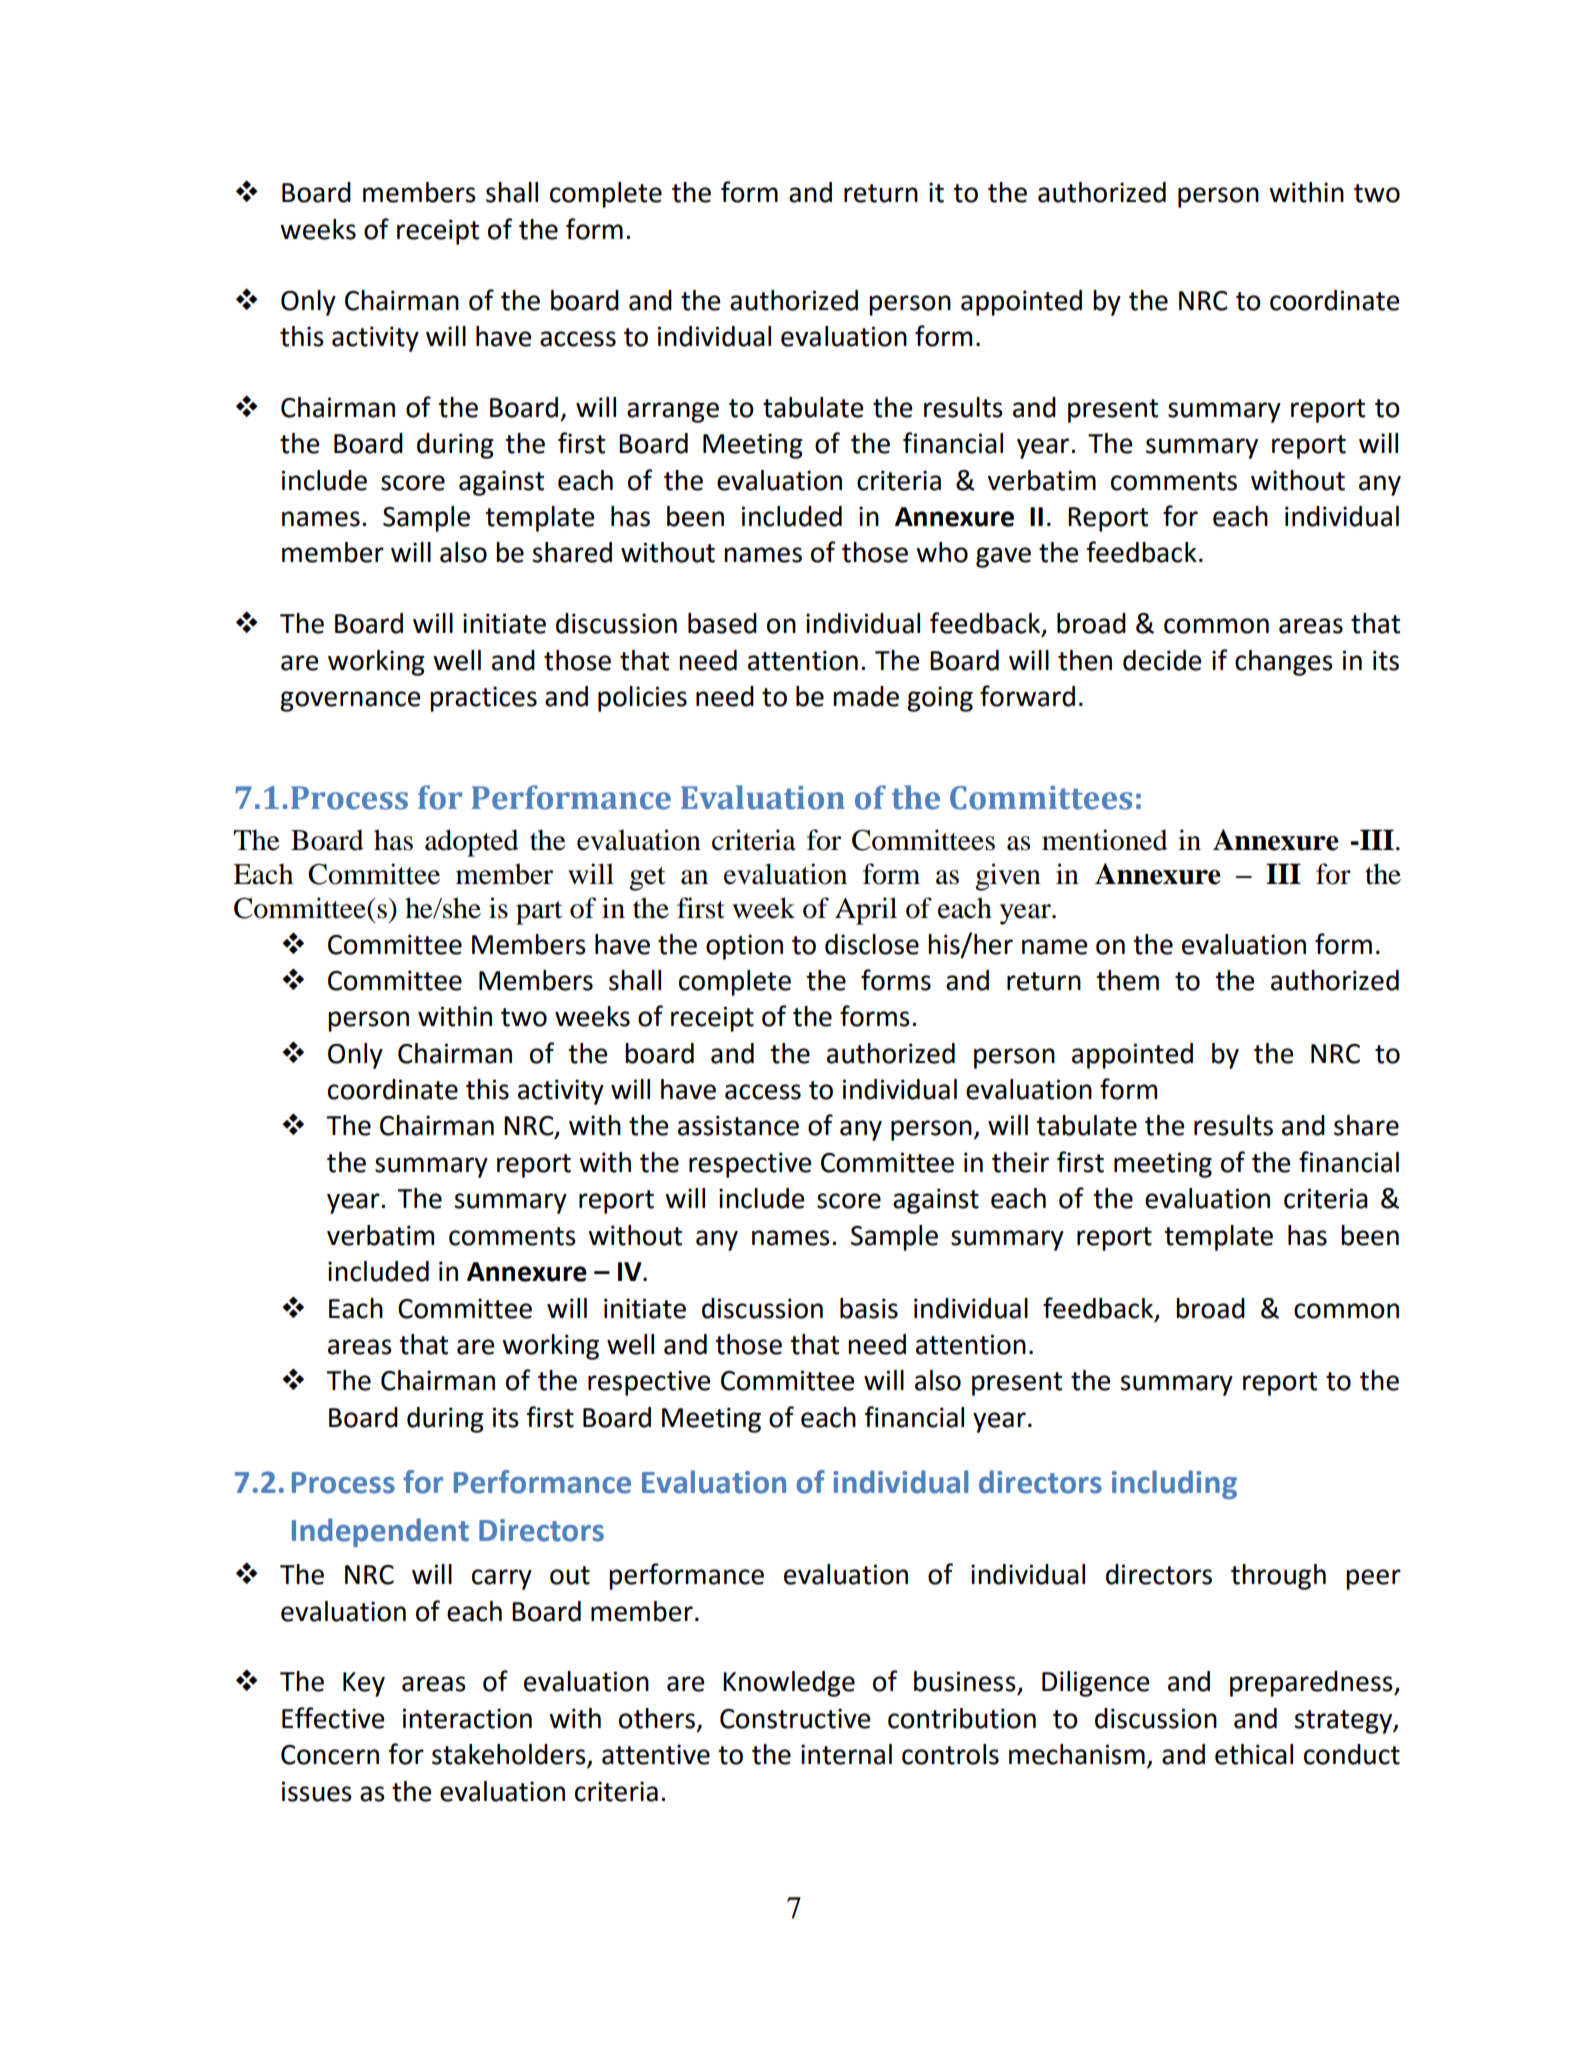 Image resolution: width=1588 pixels, height=2055 pixels. Describe the element at coordinates (1003, 557) in the image. I see `gave` at that location.
